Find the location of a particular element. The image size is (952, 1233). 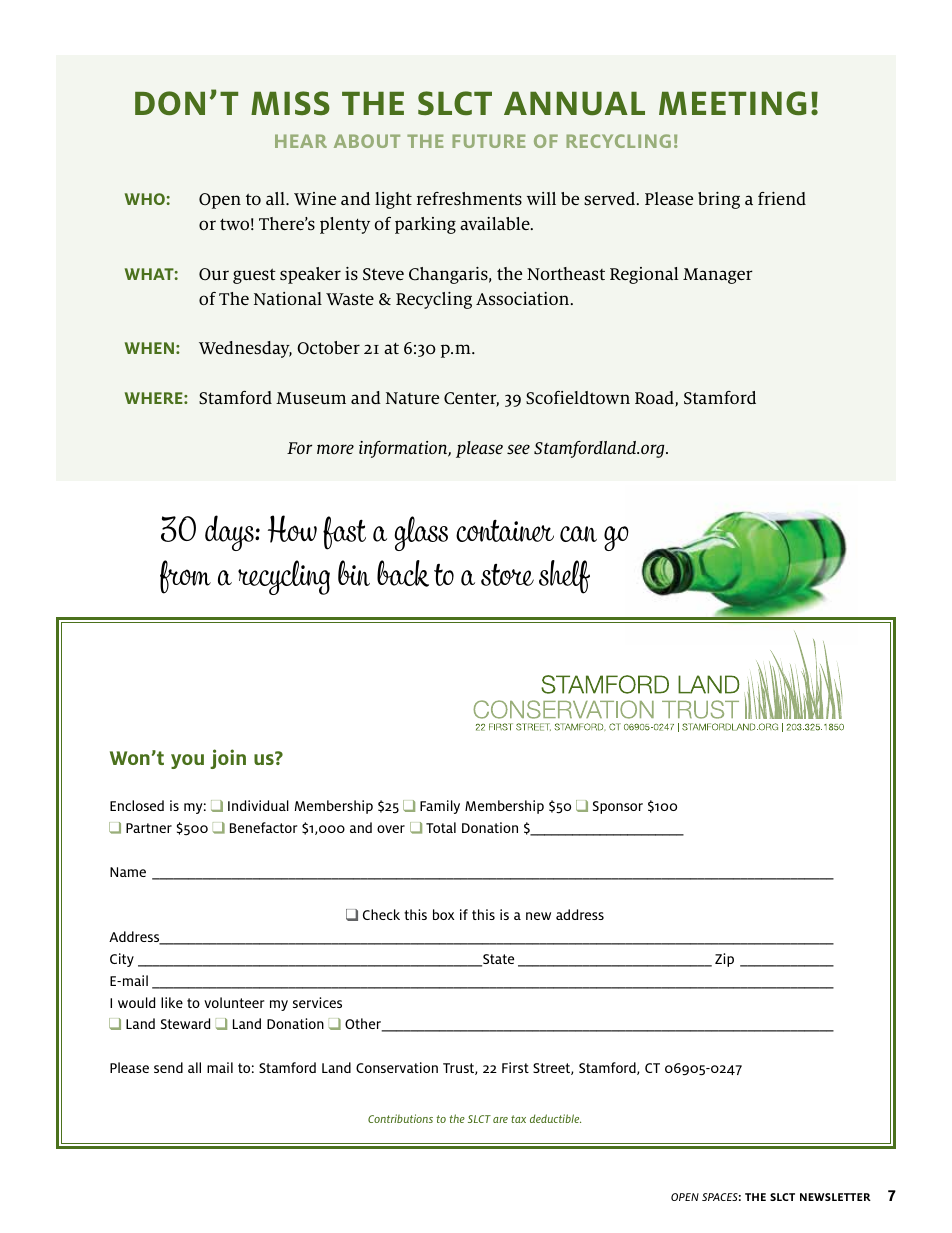

send is located at coordinates (168, 1067).
